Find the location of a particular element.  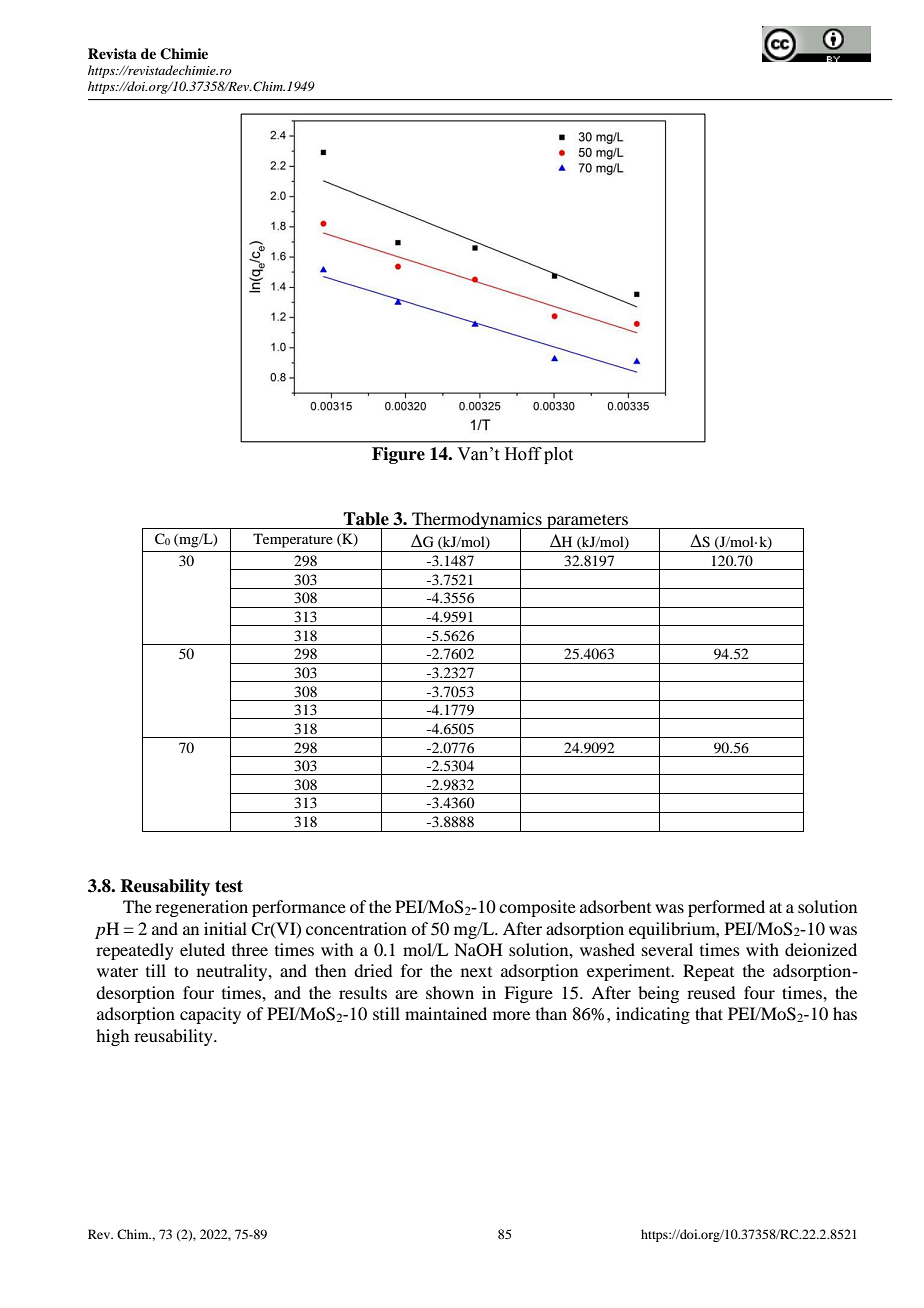

Hoff is located at coordinates (523, 454).
